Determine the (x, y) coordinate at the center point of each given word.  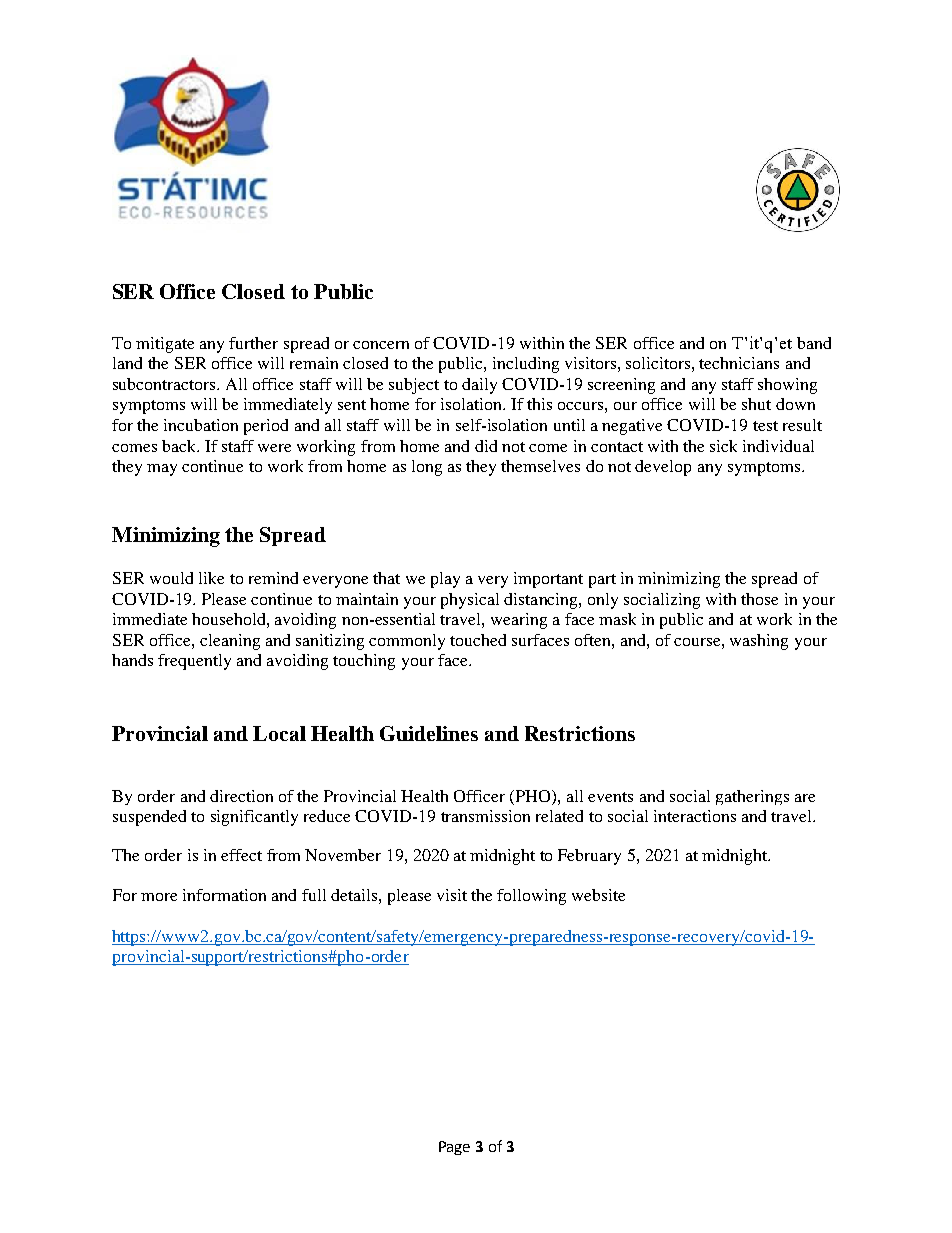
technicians (739, 363)
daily (479, 386)
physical (470, 601)
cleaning (230, 642)
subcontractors (165, 384)
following (531, 897)
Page (454, 1148)
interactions (695, 816)
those (759, 599)
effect (241, 855)
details (355, 895)
